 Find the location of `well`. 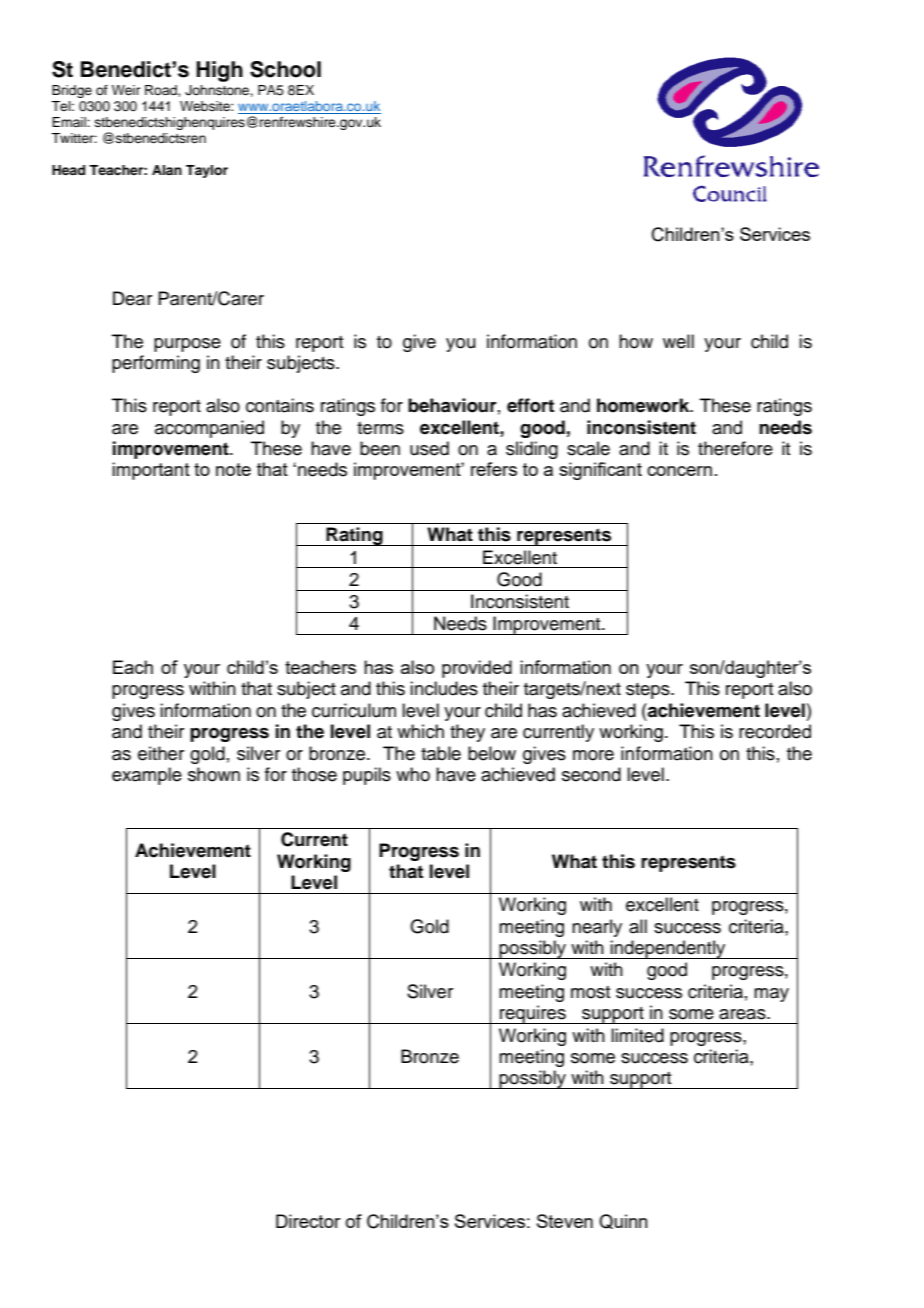

well is located at coordinates (678, 341).
